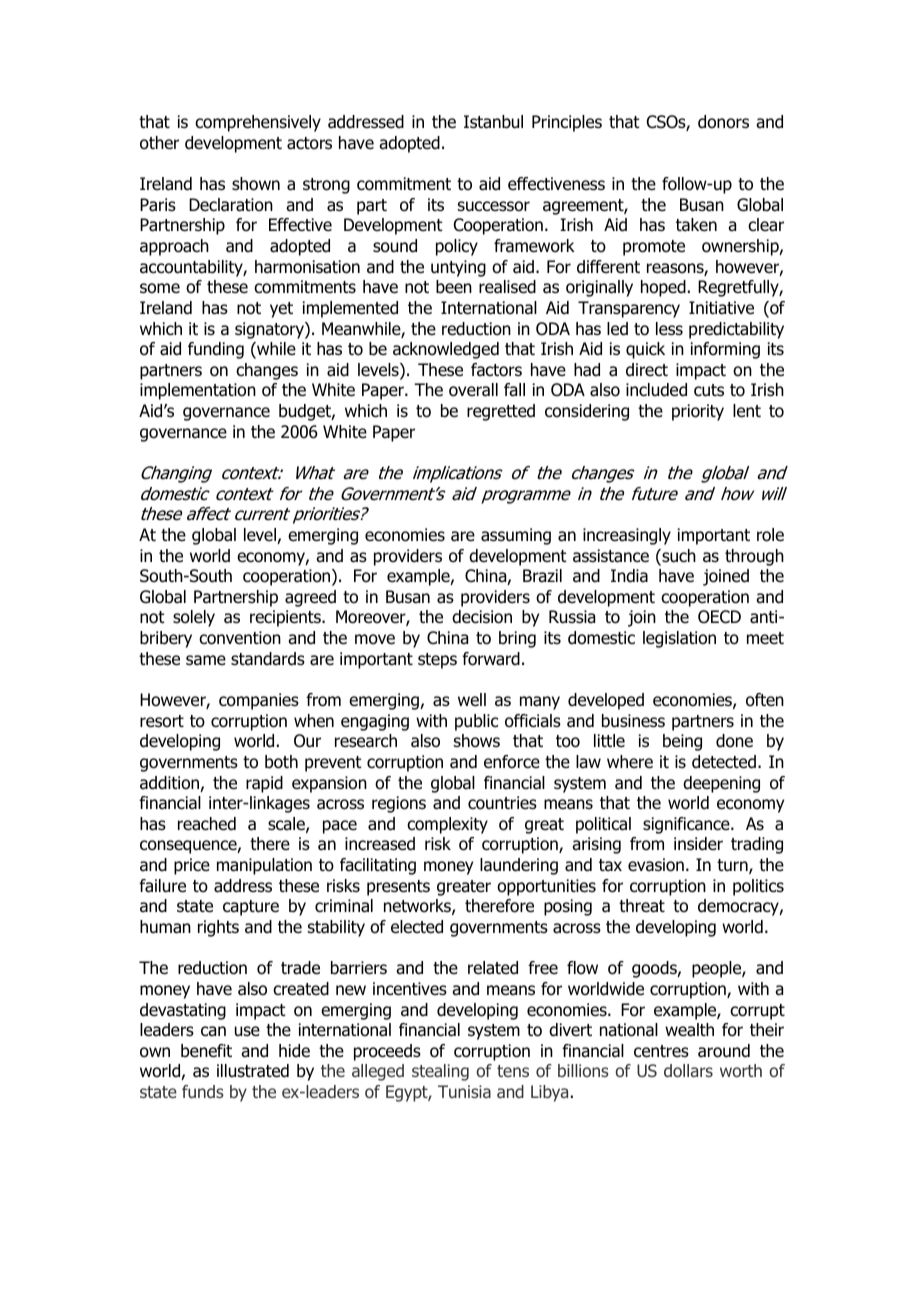 The image size is (924, 1308). What do you see at coordinates (253, 1071) in the document?
I see `illustrated` at bounding box center [253, 1071].
